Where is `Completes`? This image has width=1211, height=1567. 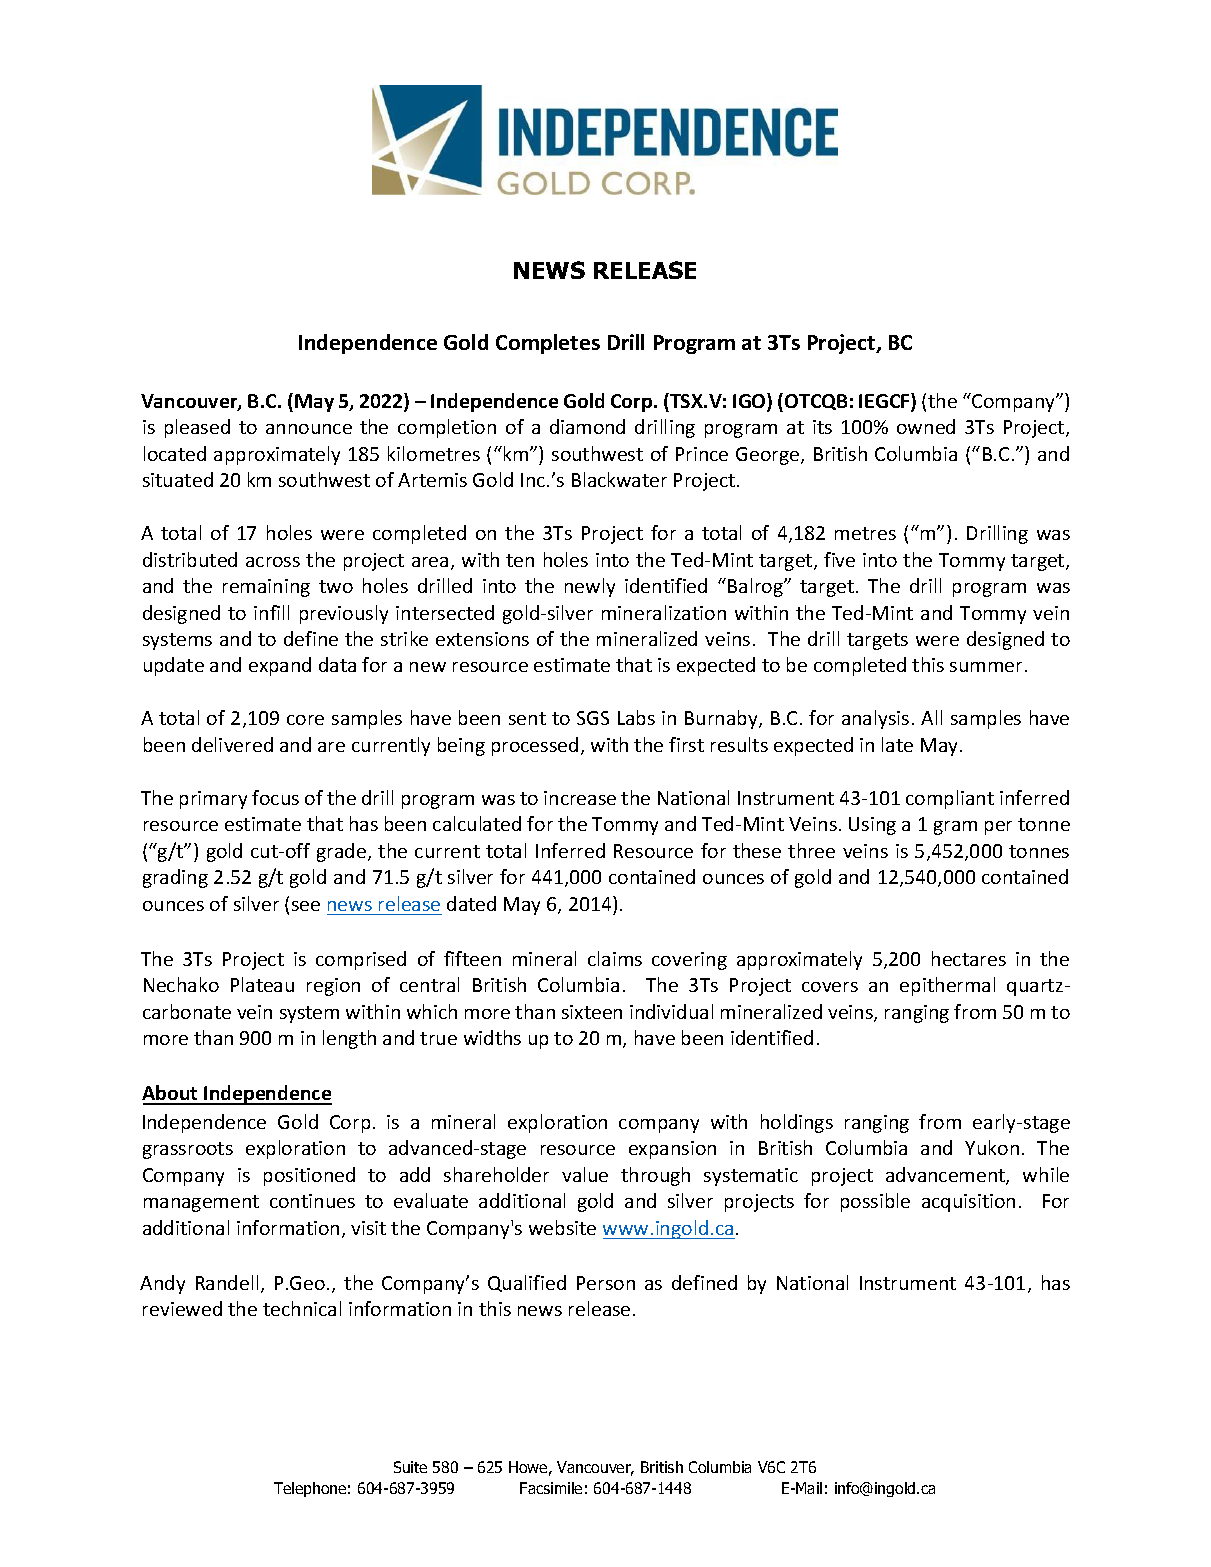 Completes is located at coordinates (548, 344).
